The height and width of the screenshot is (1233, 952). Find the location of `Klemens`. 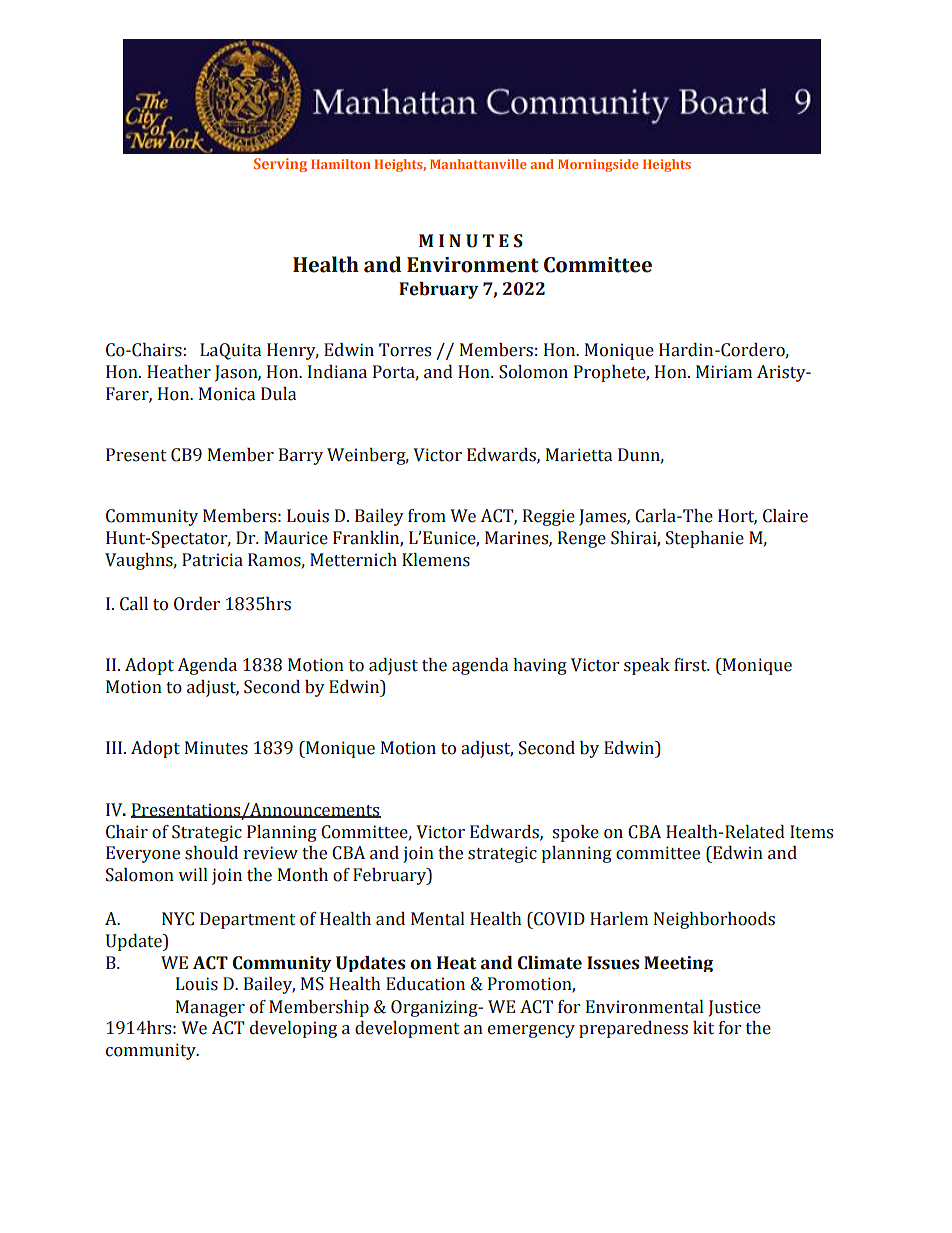

Klemens is located at coordinates (436, 560).
